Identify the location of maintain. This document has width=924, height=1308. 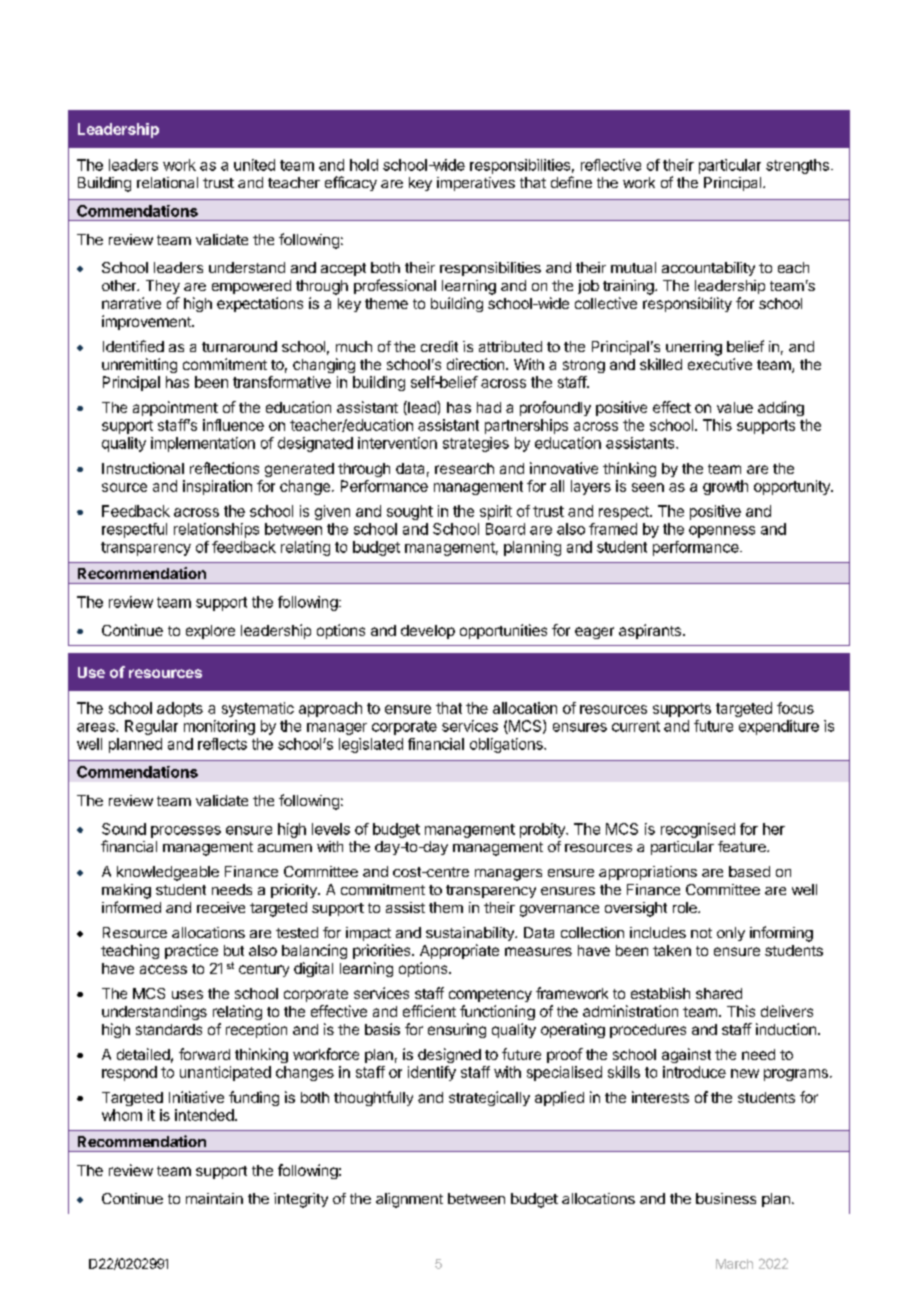
(214, 1198).
